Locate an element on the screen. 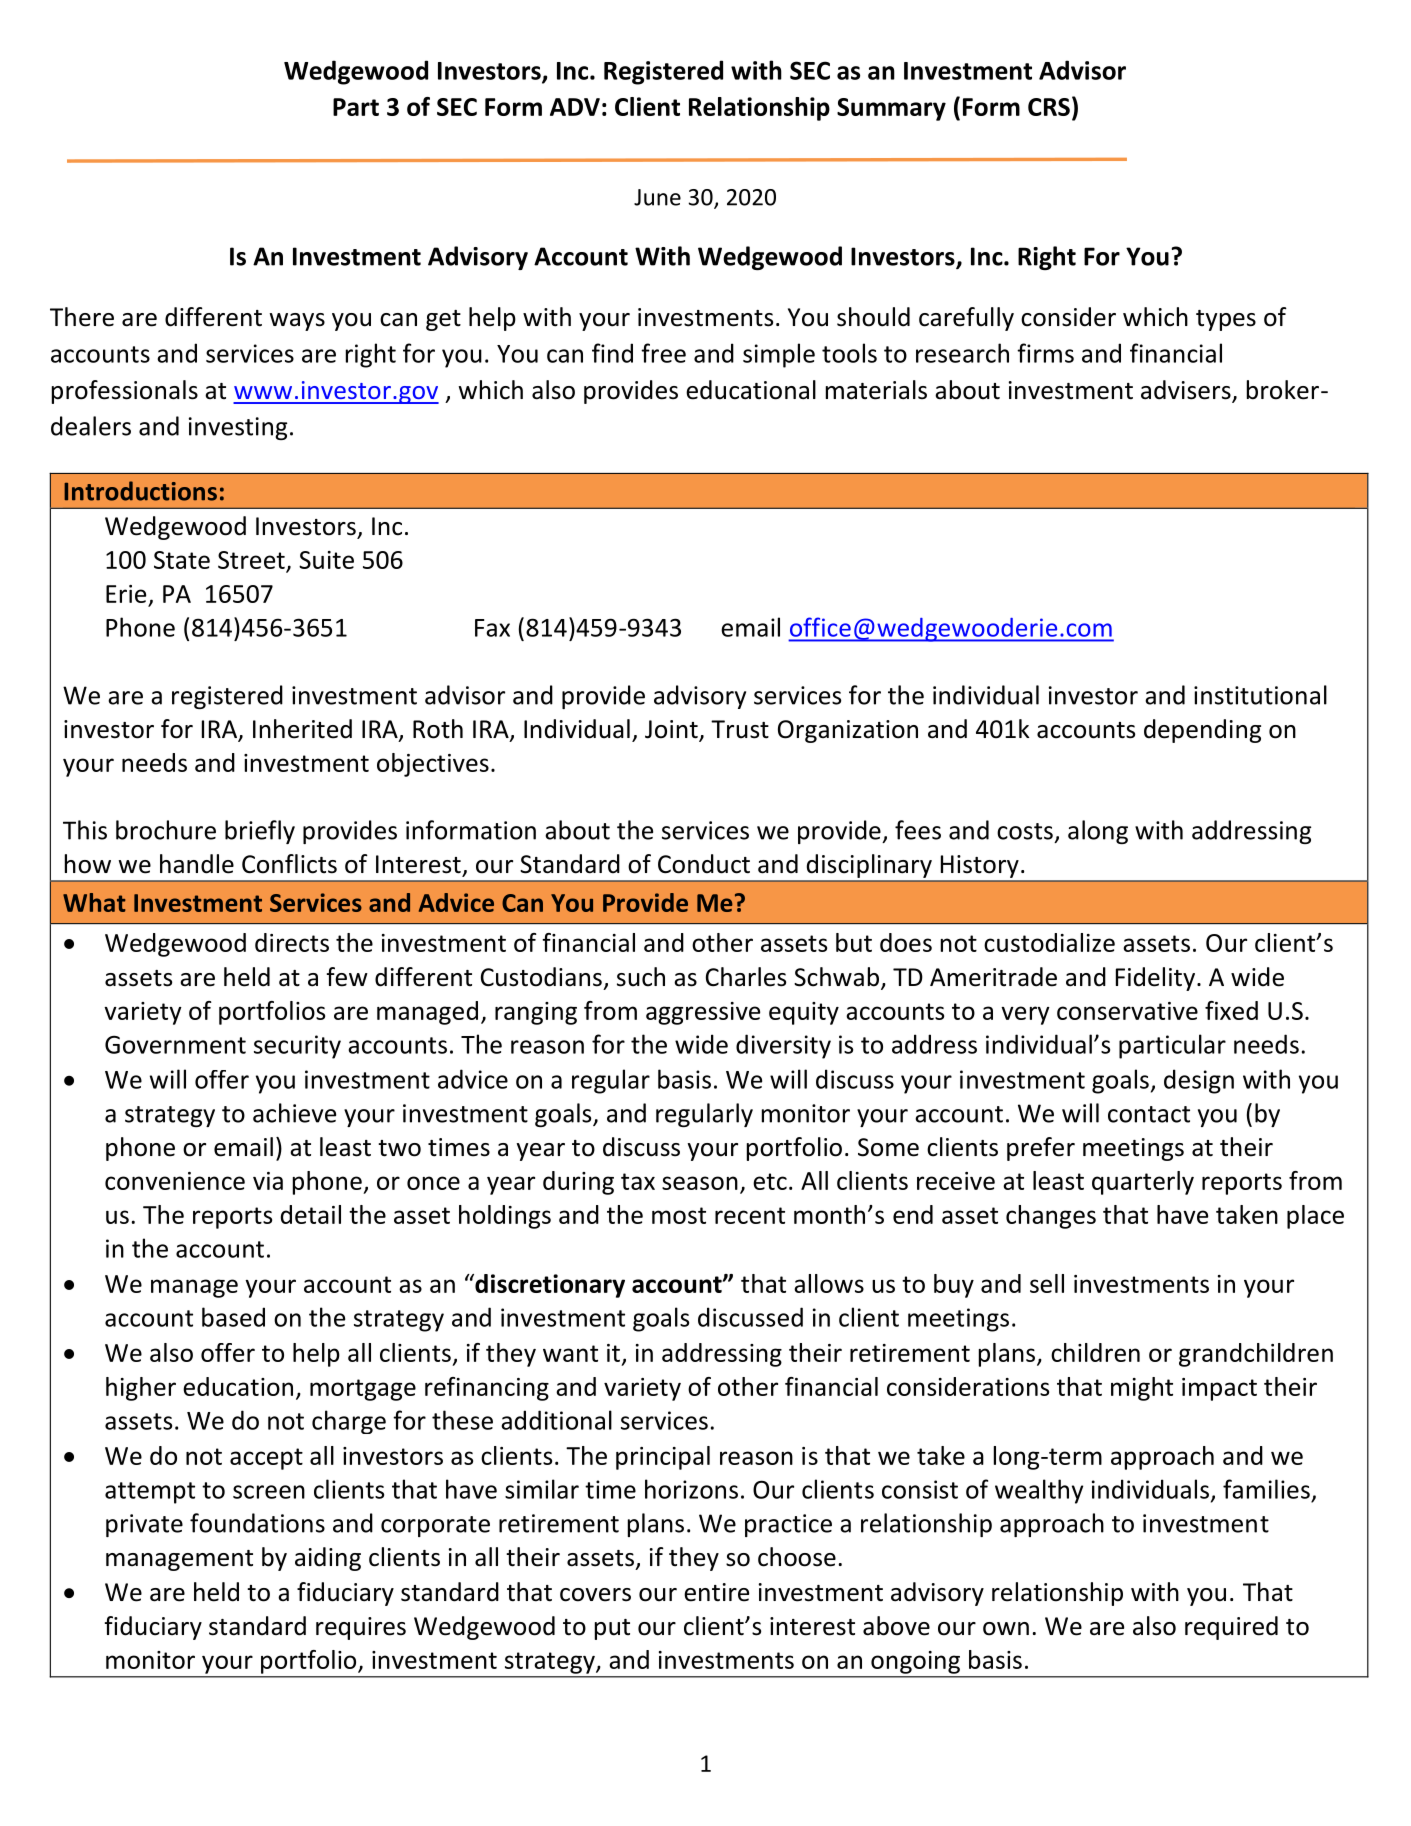 This screenshot has height=1826, width=1411. entire is located at coordinates (716, 1592).
